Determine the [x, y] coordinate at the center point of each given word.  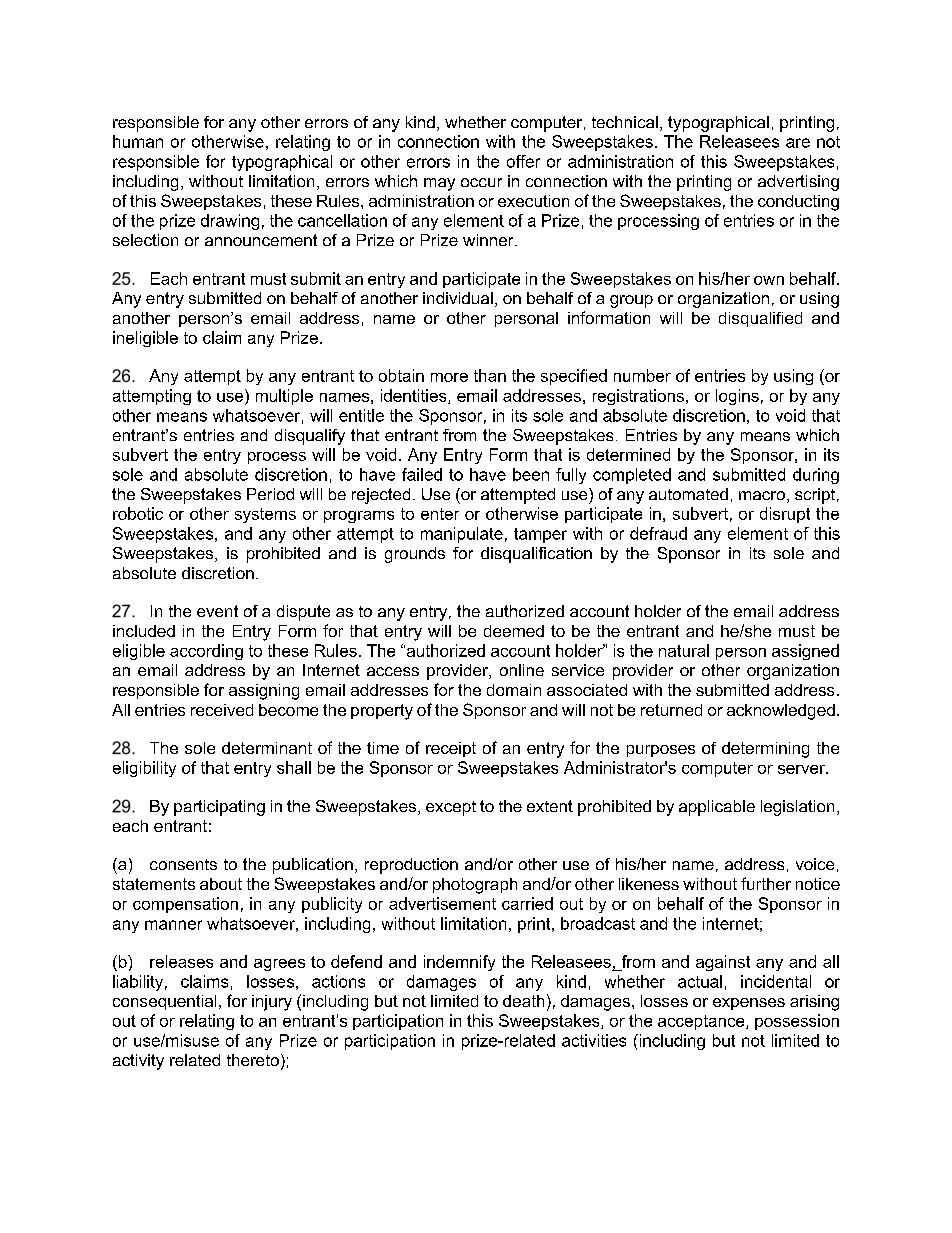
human [138, 141]
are [798, 143]
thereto [253, 1060]
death [523, 1001]
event [217, 611]
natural [684, 650]
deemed [514, 631]
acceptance [702, 1022]
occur [481, 182]
